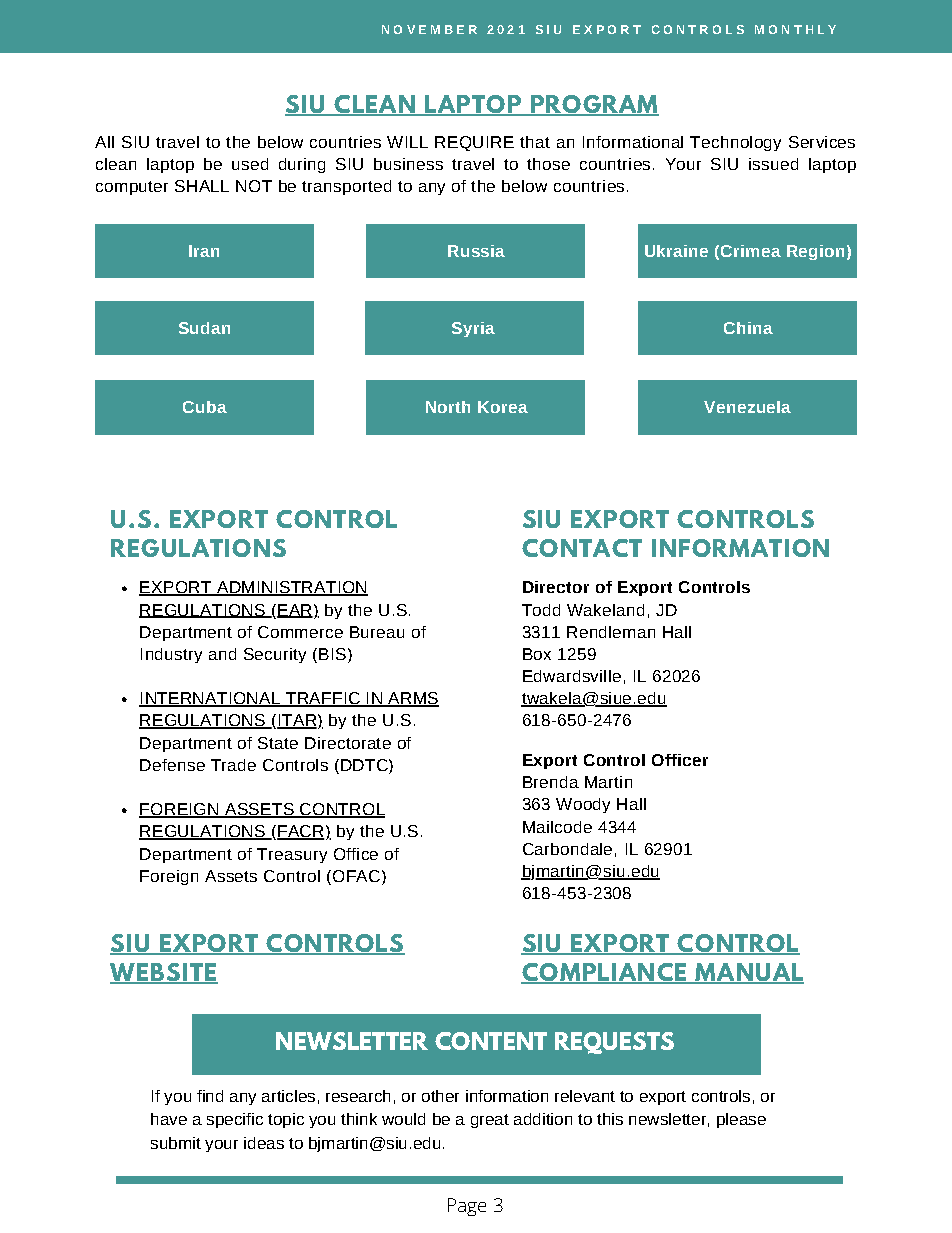 Image resolution: width=952 pixels, height=1233 pixels. What do you see at coordinates (250, 164) in the screenshot?
I see `used` at bounding box center [250, 164].
